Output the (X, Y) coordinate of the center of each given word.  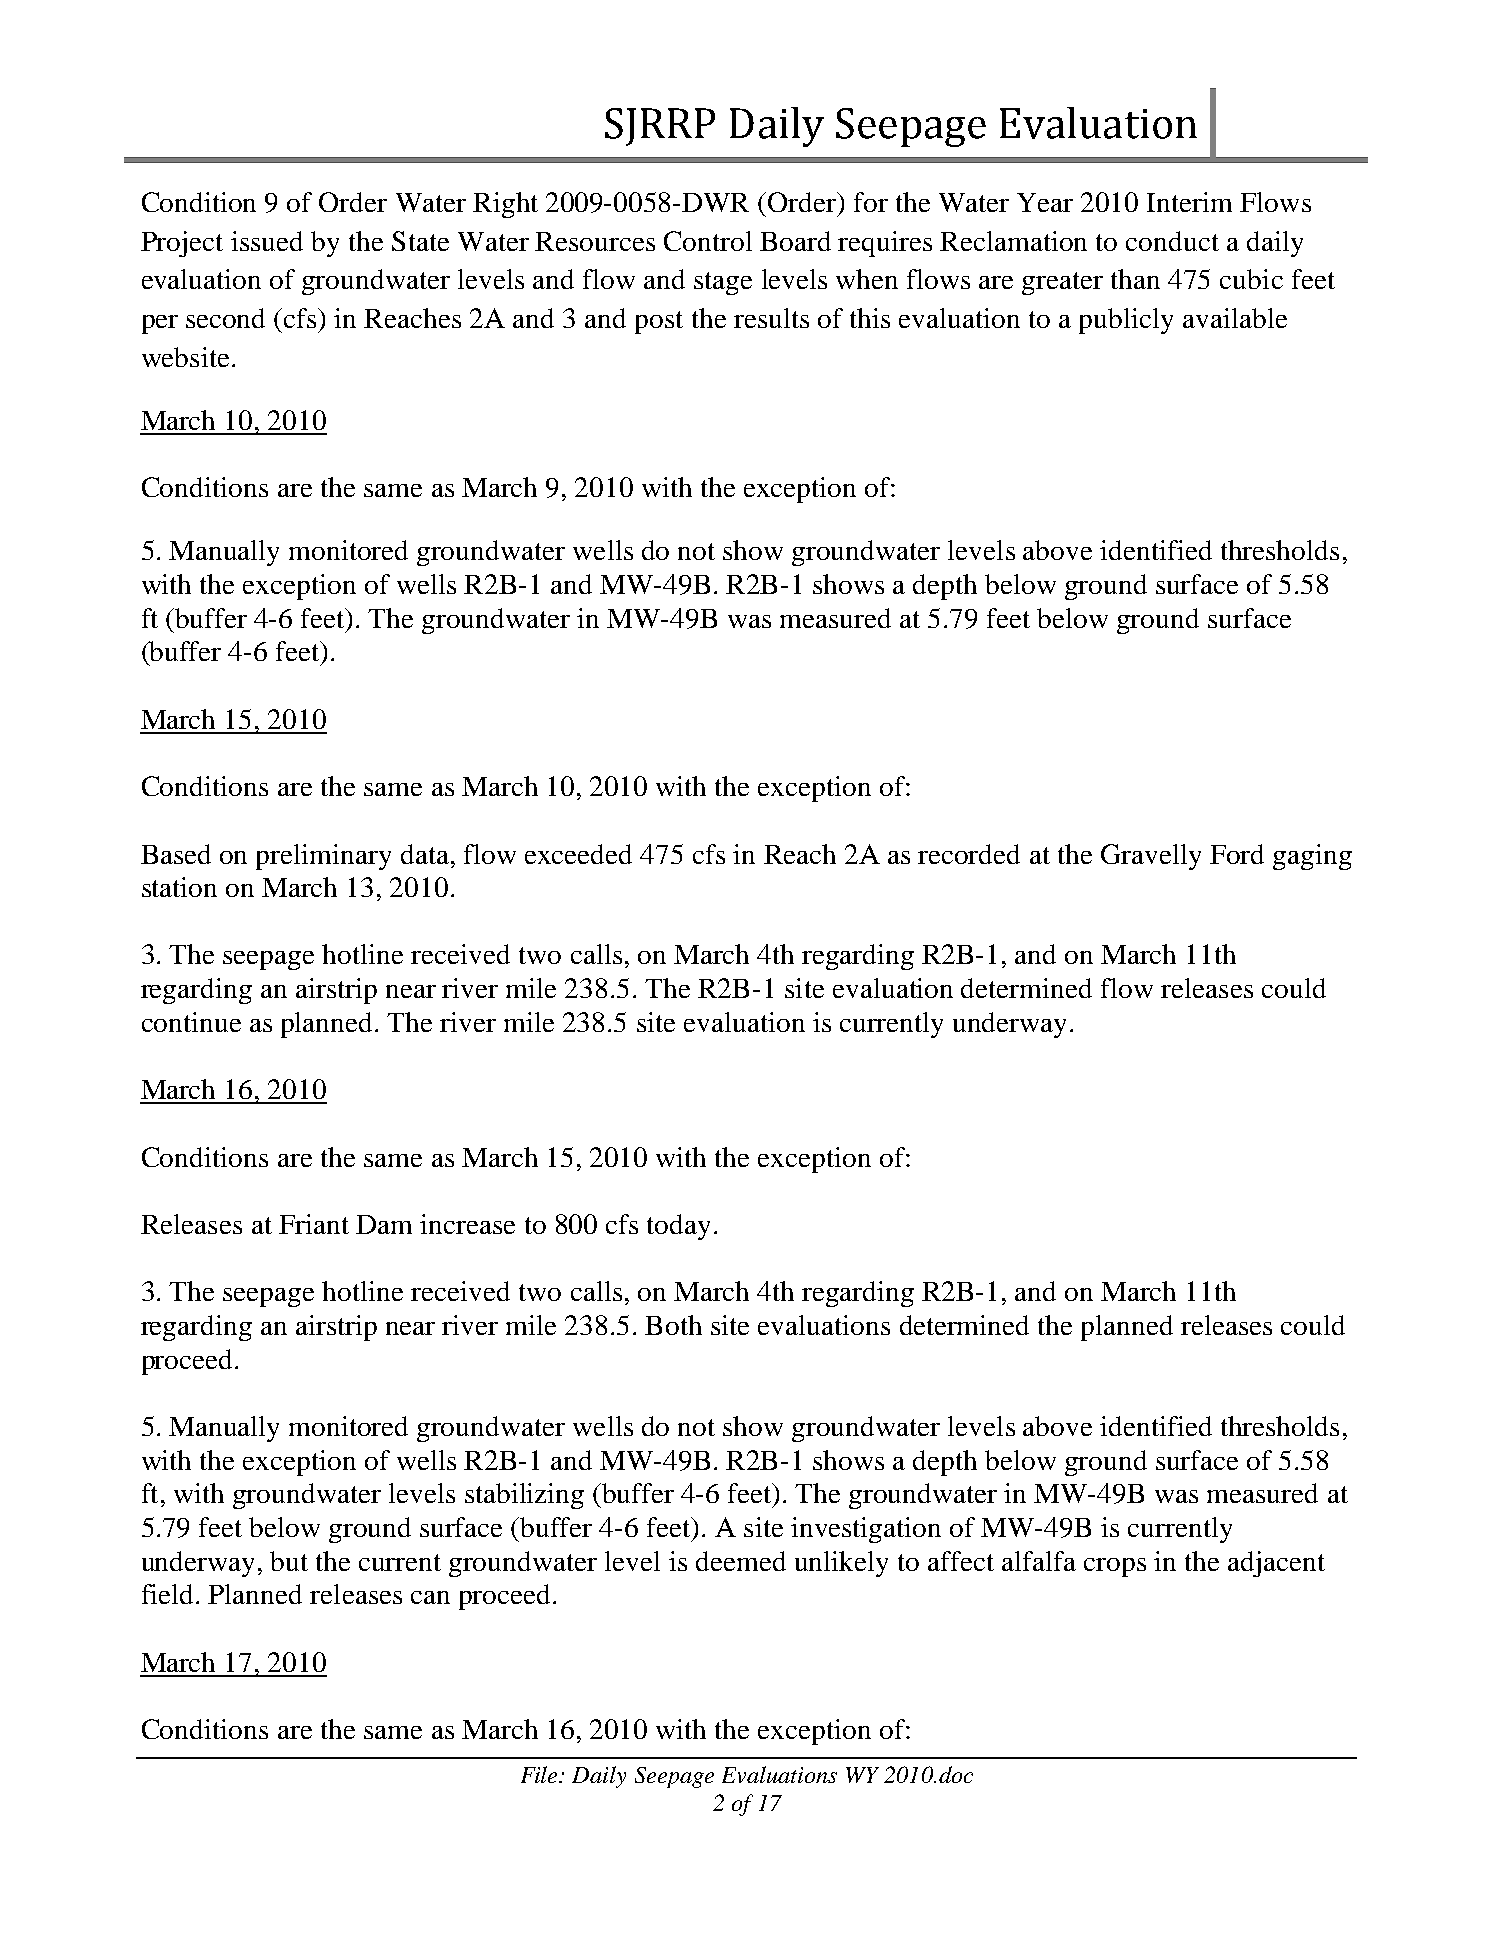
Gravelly (1151, 857)
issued (267, 241)
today (678, 1227)
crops (1115, 1567)
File (541, 1774)
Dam (384, 1224)
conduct (1172, 241)
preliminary (323, 857)
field (169, 1594)
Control (708, 241)
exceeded (578, 854)
